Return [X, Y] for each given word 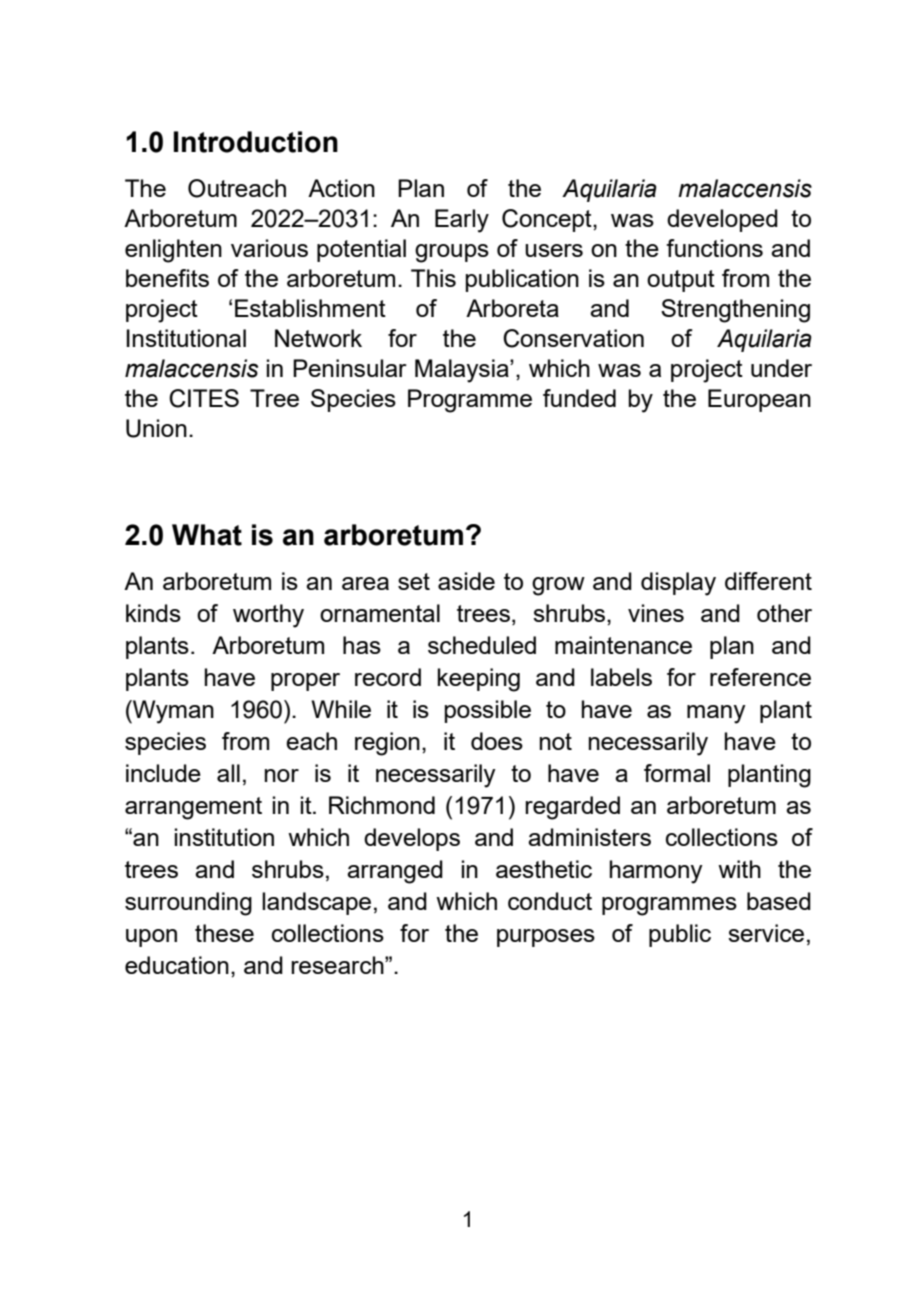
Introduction [256, 142]
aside [466, 581]
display [678, 584]
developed [722, 220]
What [207, 535]
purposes [546, 938]
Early [462, 221]
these [224, 933]
